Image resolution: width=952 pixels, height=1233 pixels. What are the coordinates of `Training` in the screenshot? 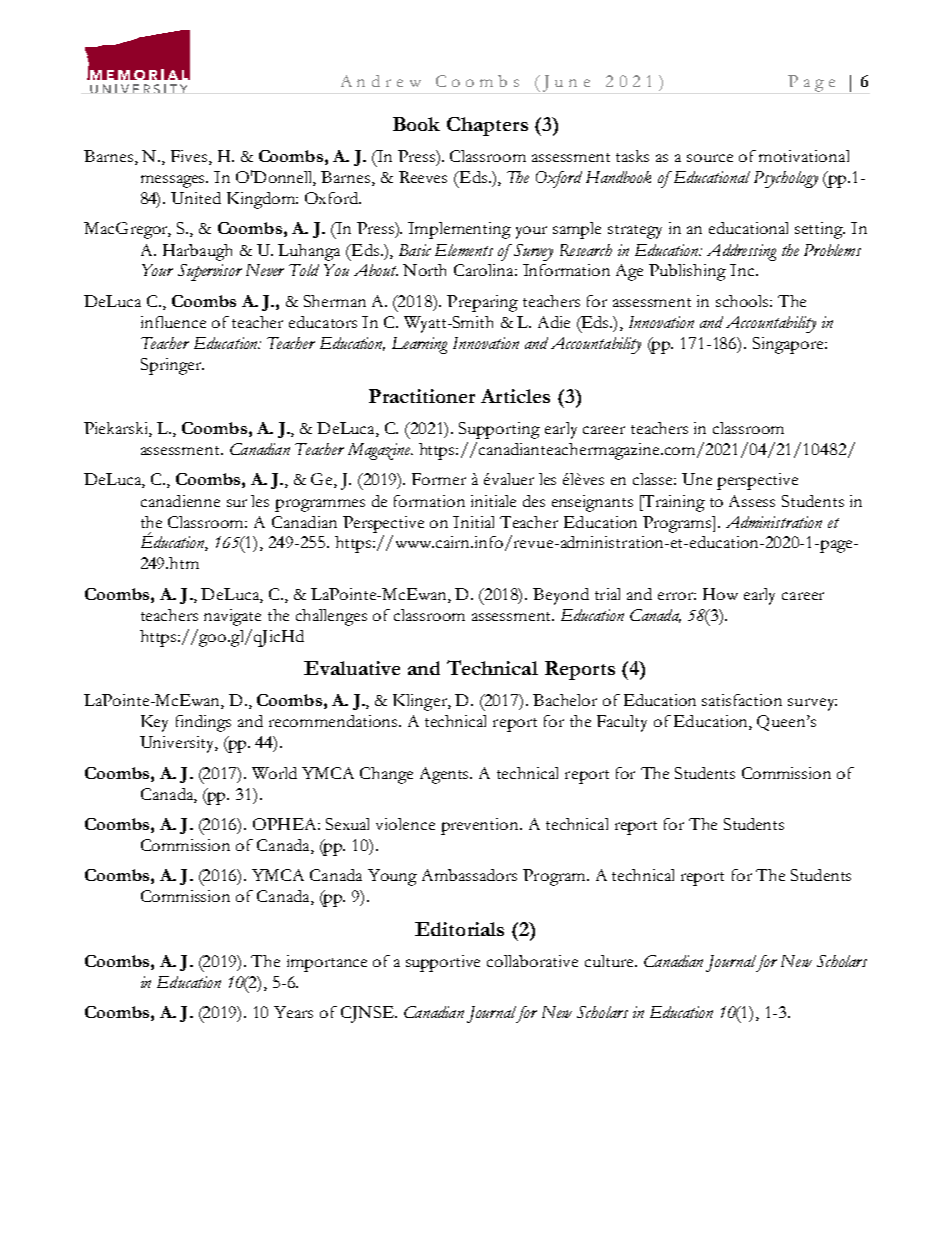 It's located at (673, 503).
